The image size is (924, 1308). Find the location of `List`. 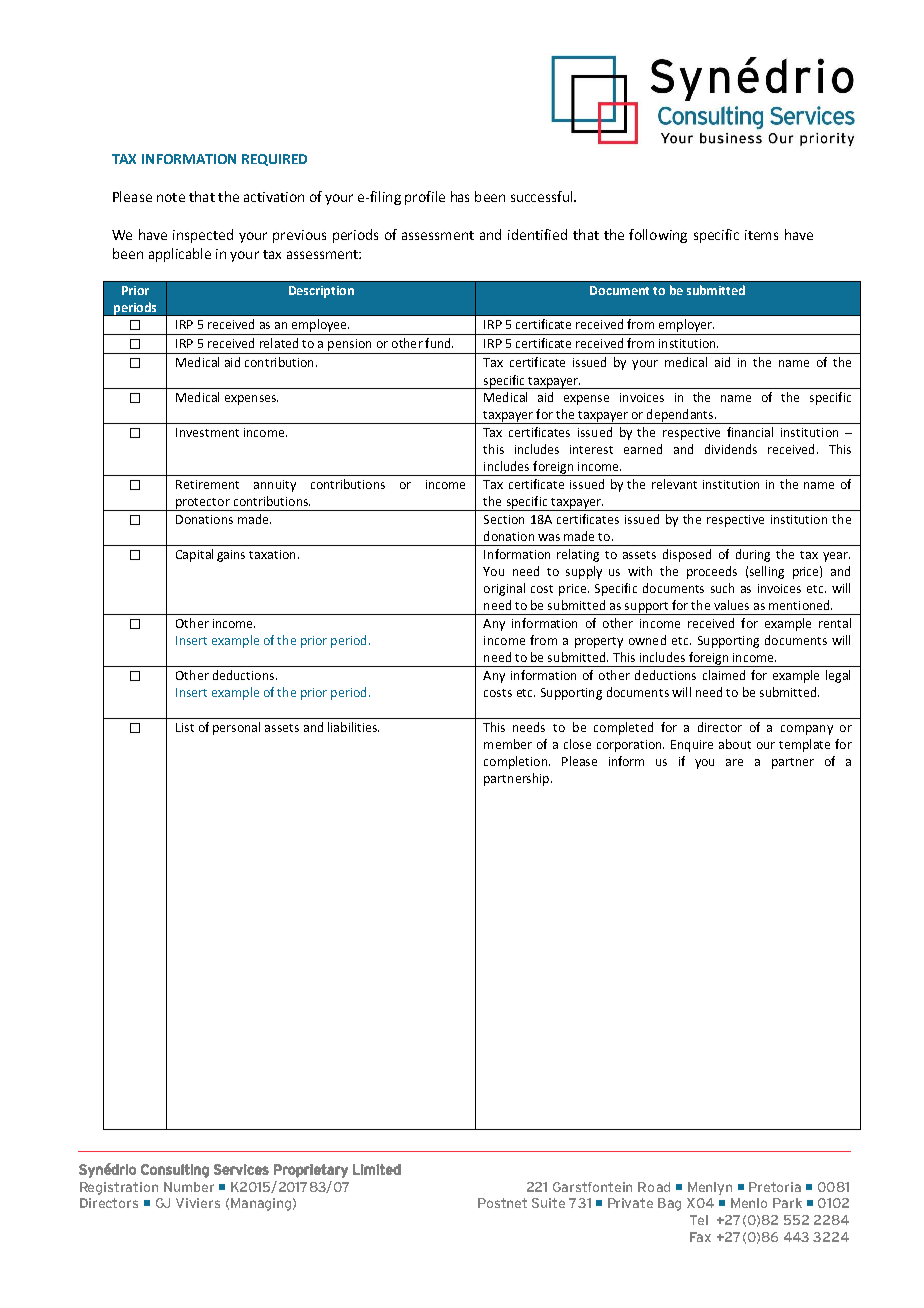

List is located at coordinates (185, 727).
